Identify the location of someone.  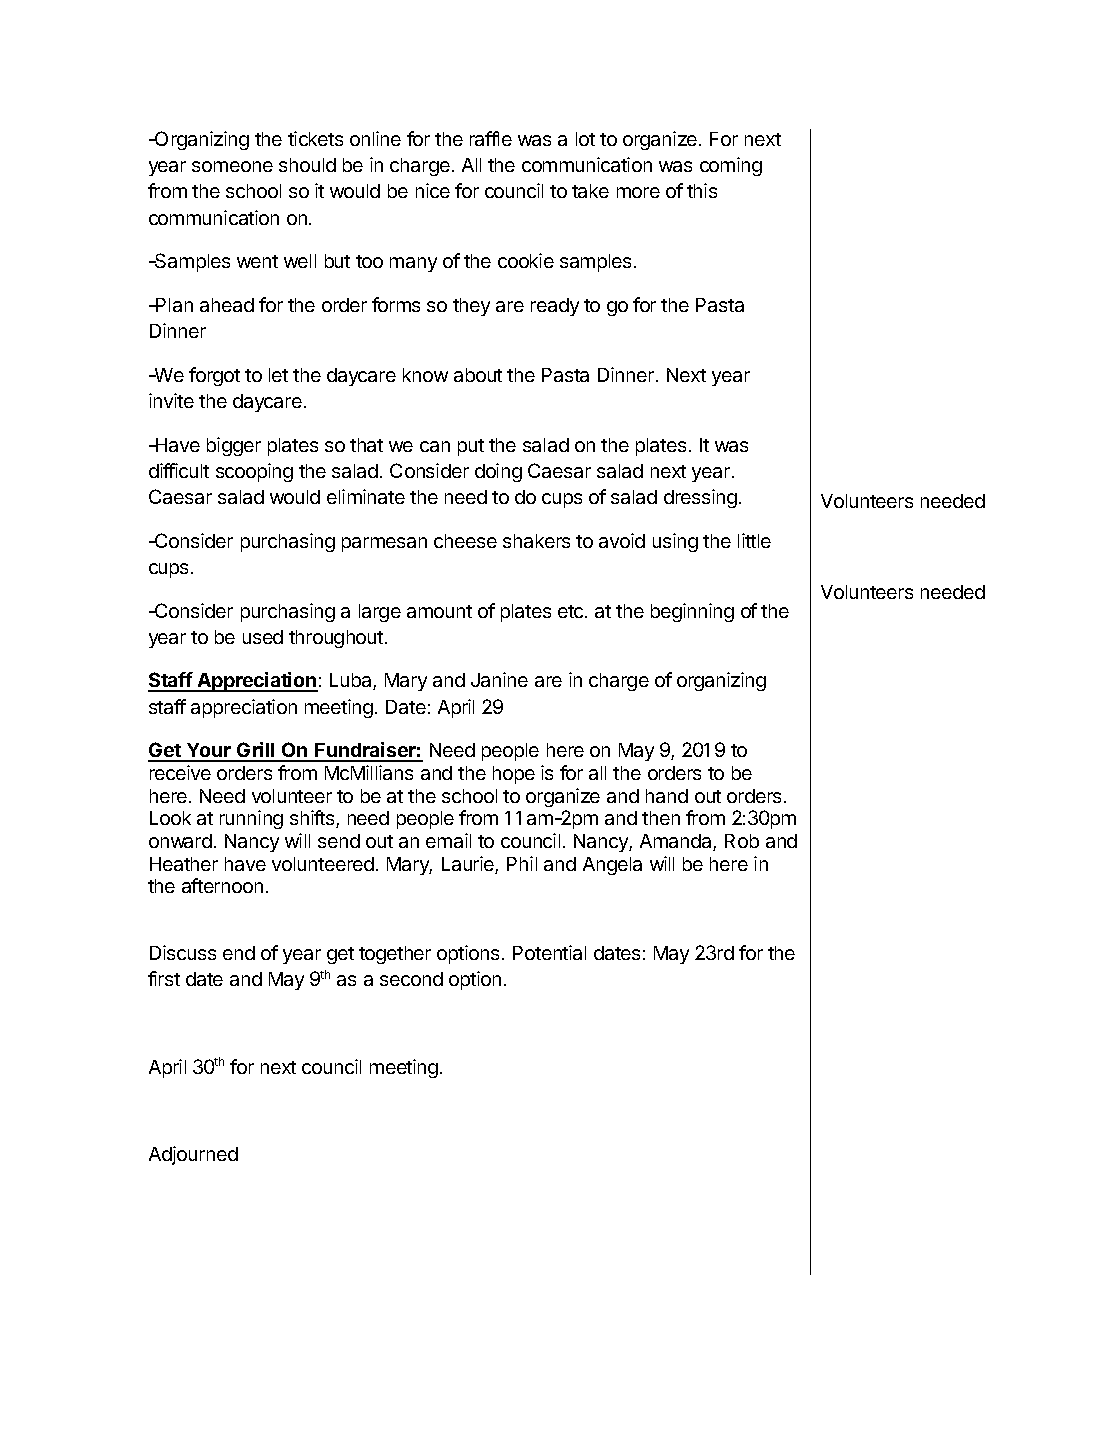
(232, 166).
